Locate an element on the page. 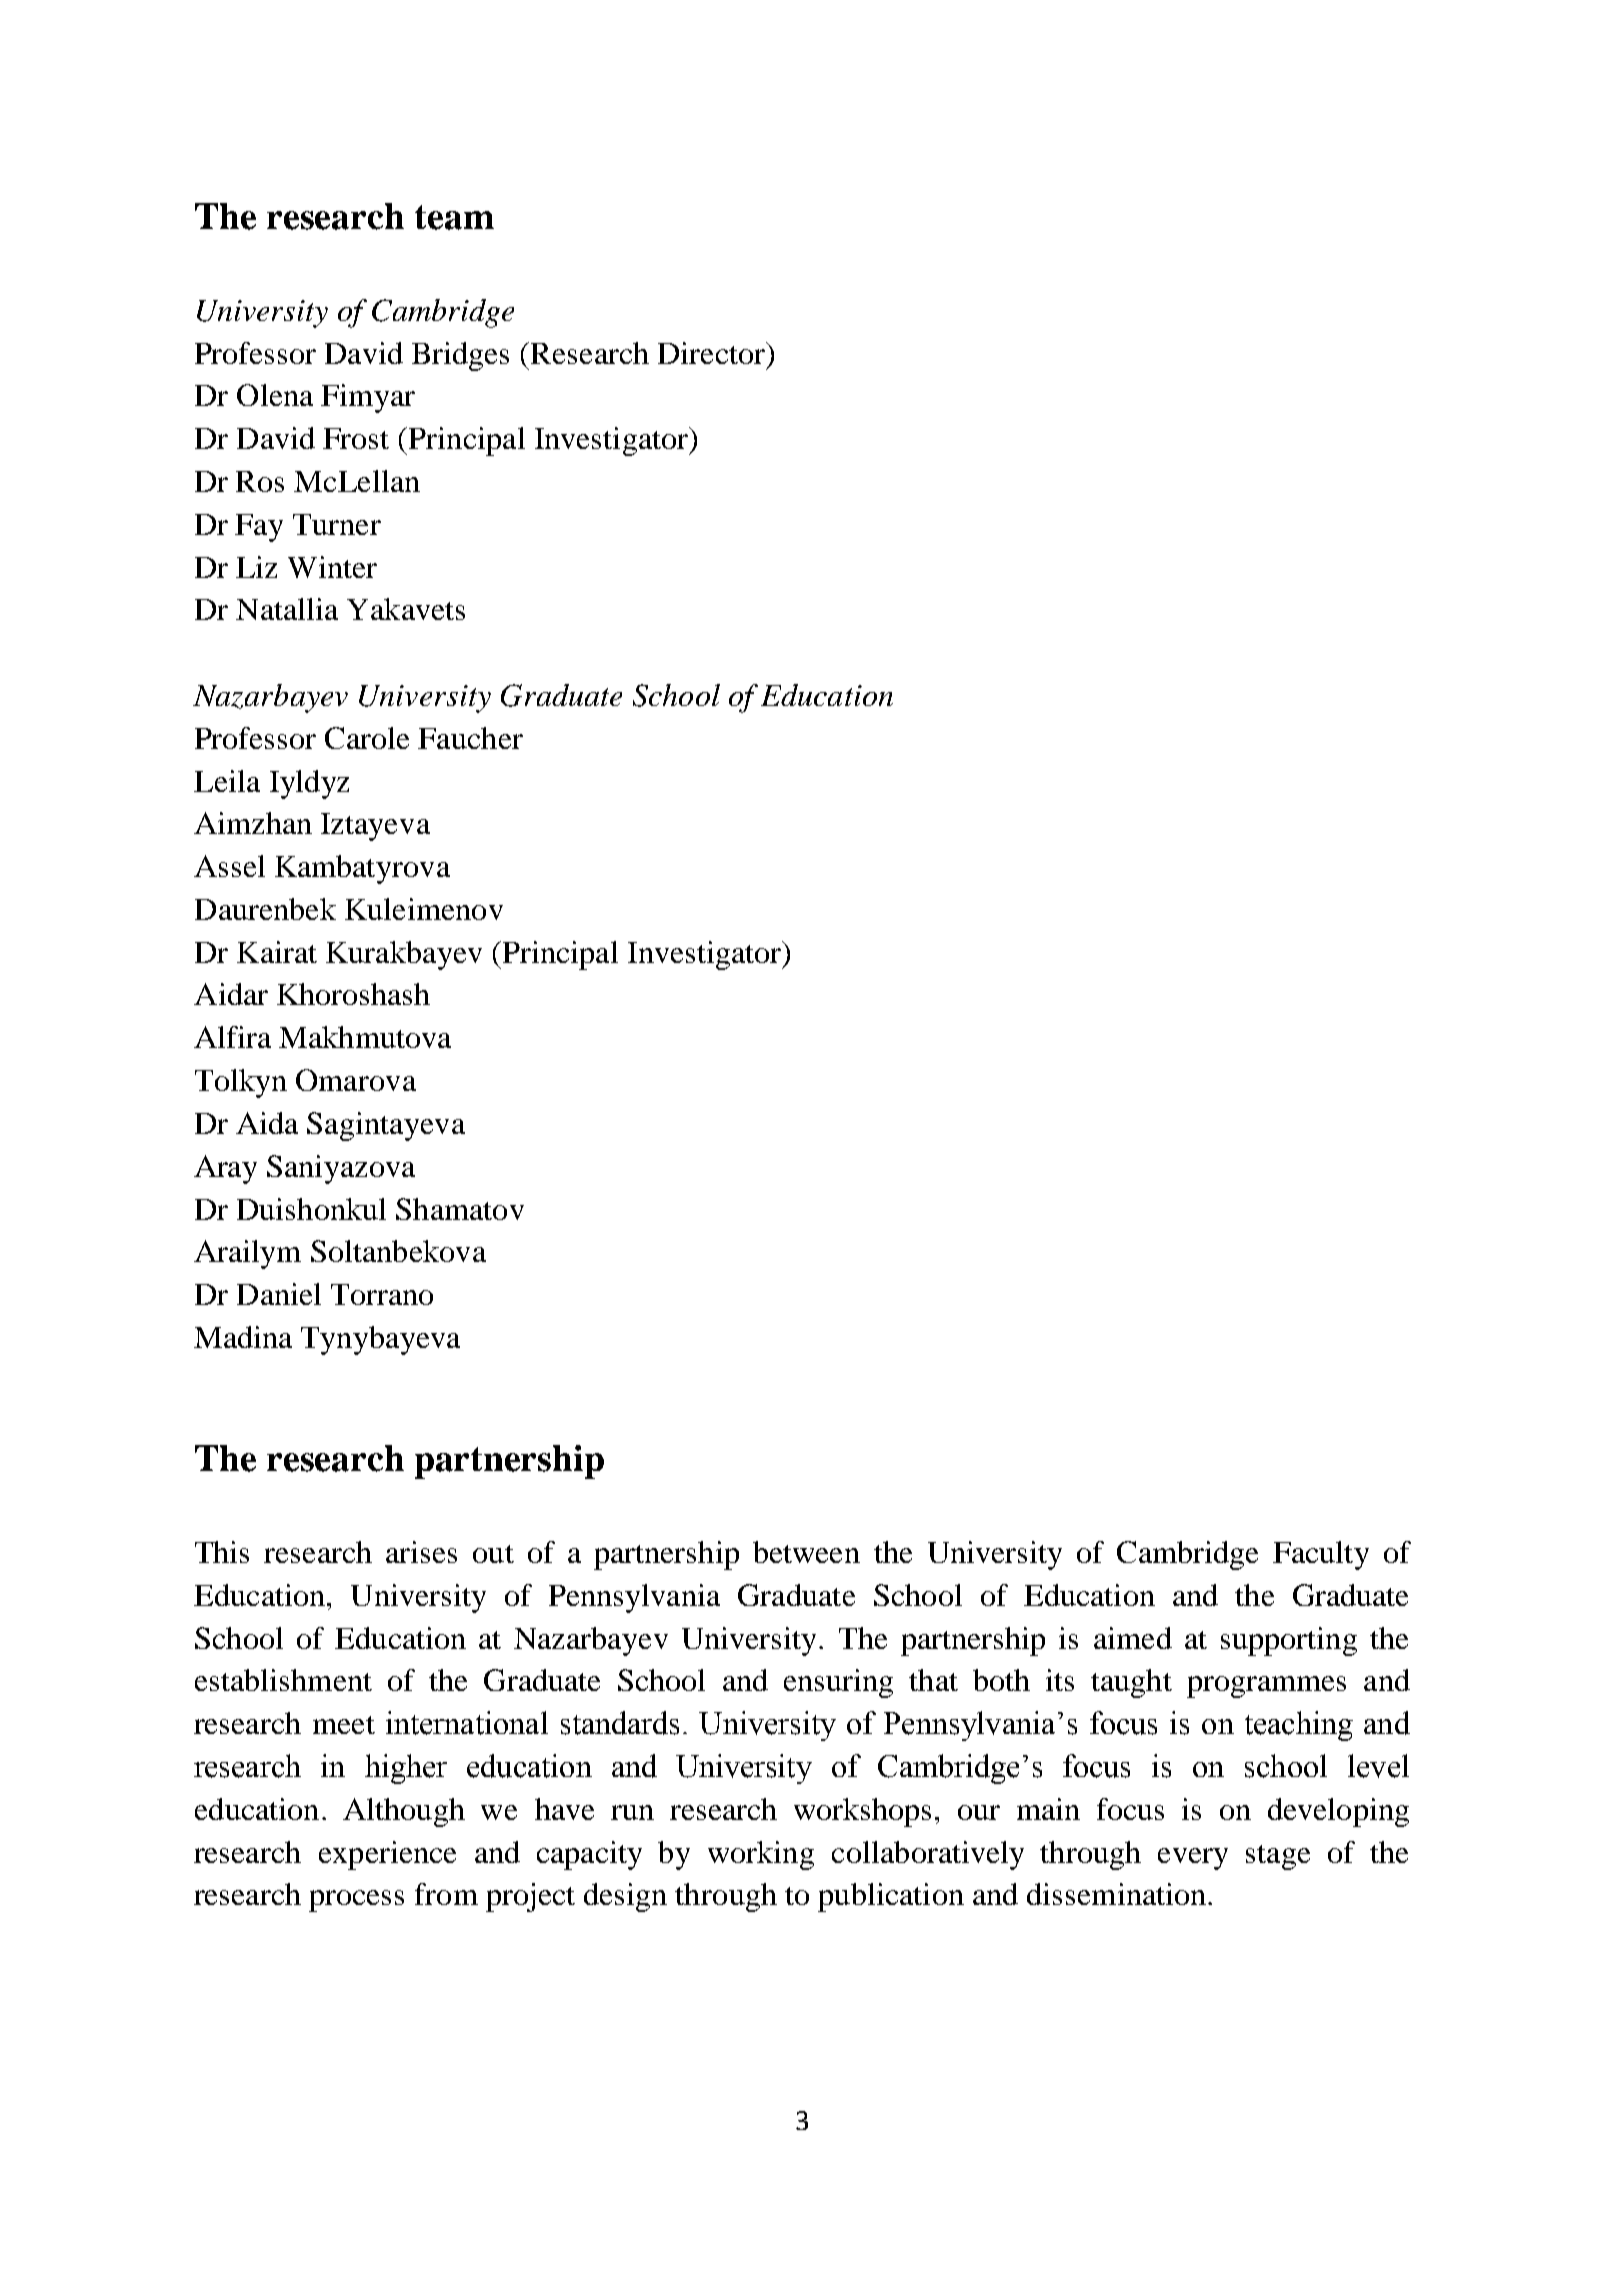 The height and width of the image is (2270, 1605). Madina is located at coordinates (243, 1337).
